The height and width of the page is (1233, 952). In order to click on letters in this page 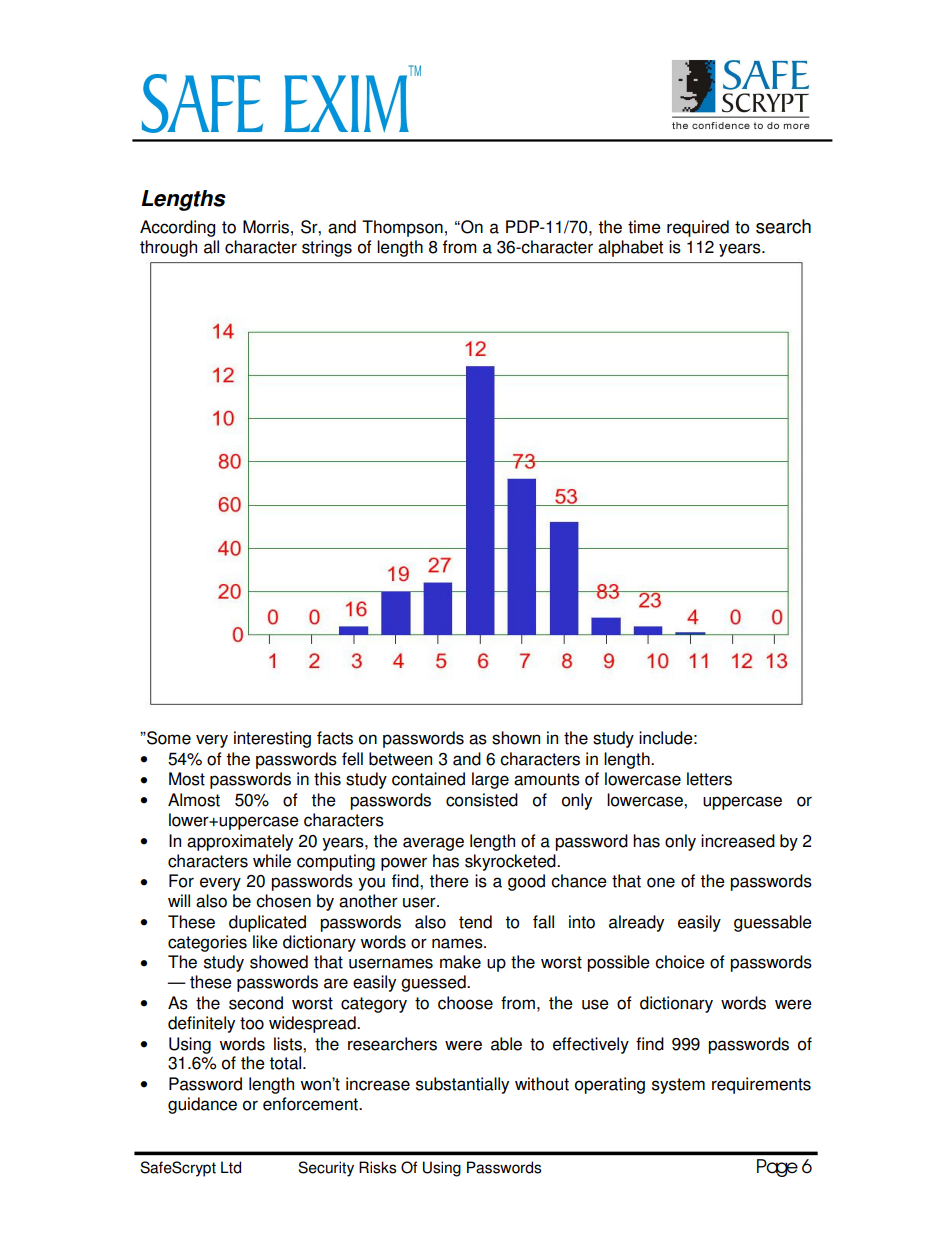, I will do `click(709, 779)`.
